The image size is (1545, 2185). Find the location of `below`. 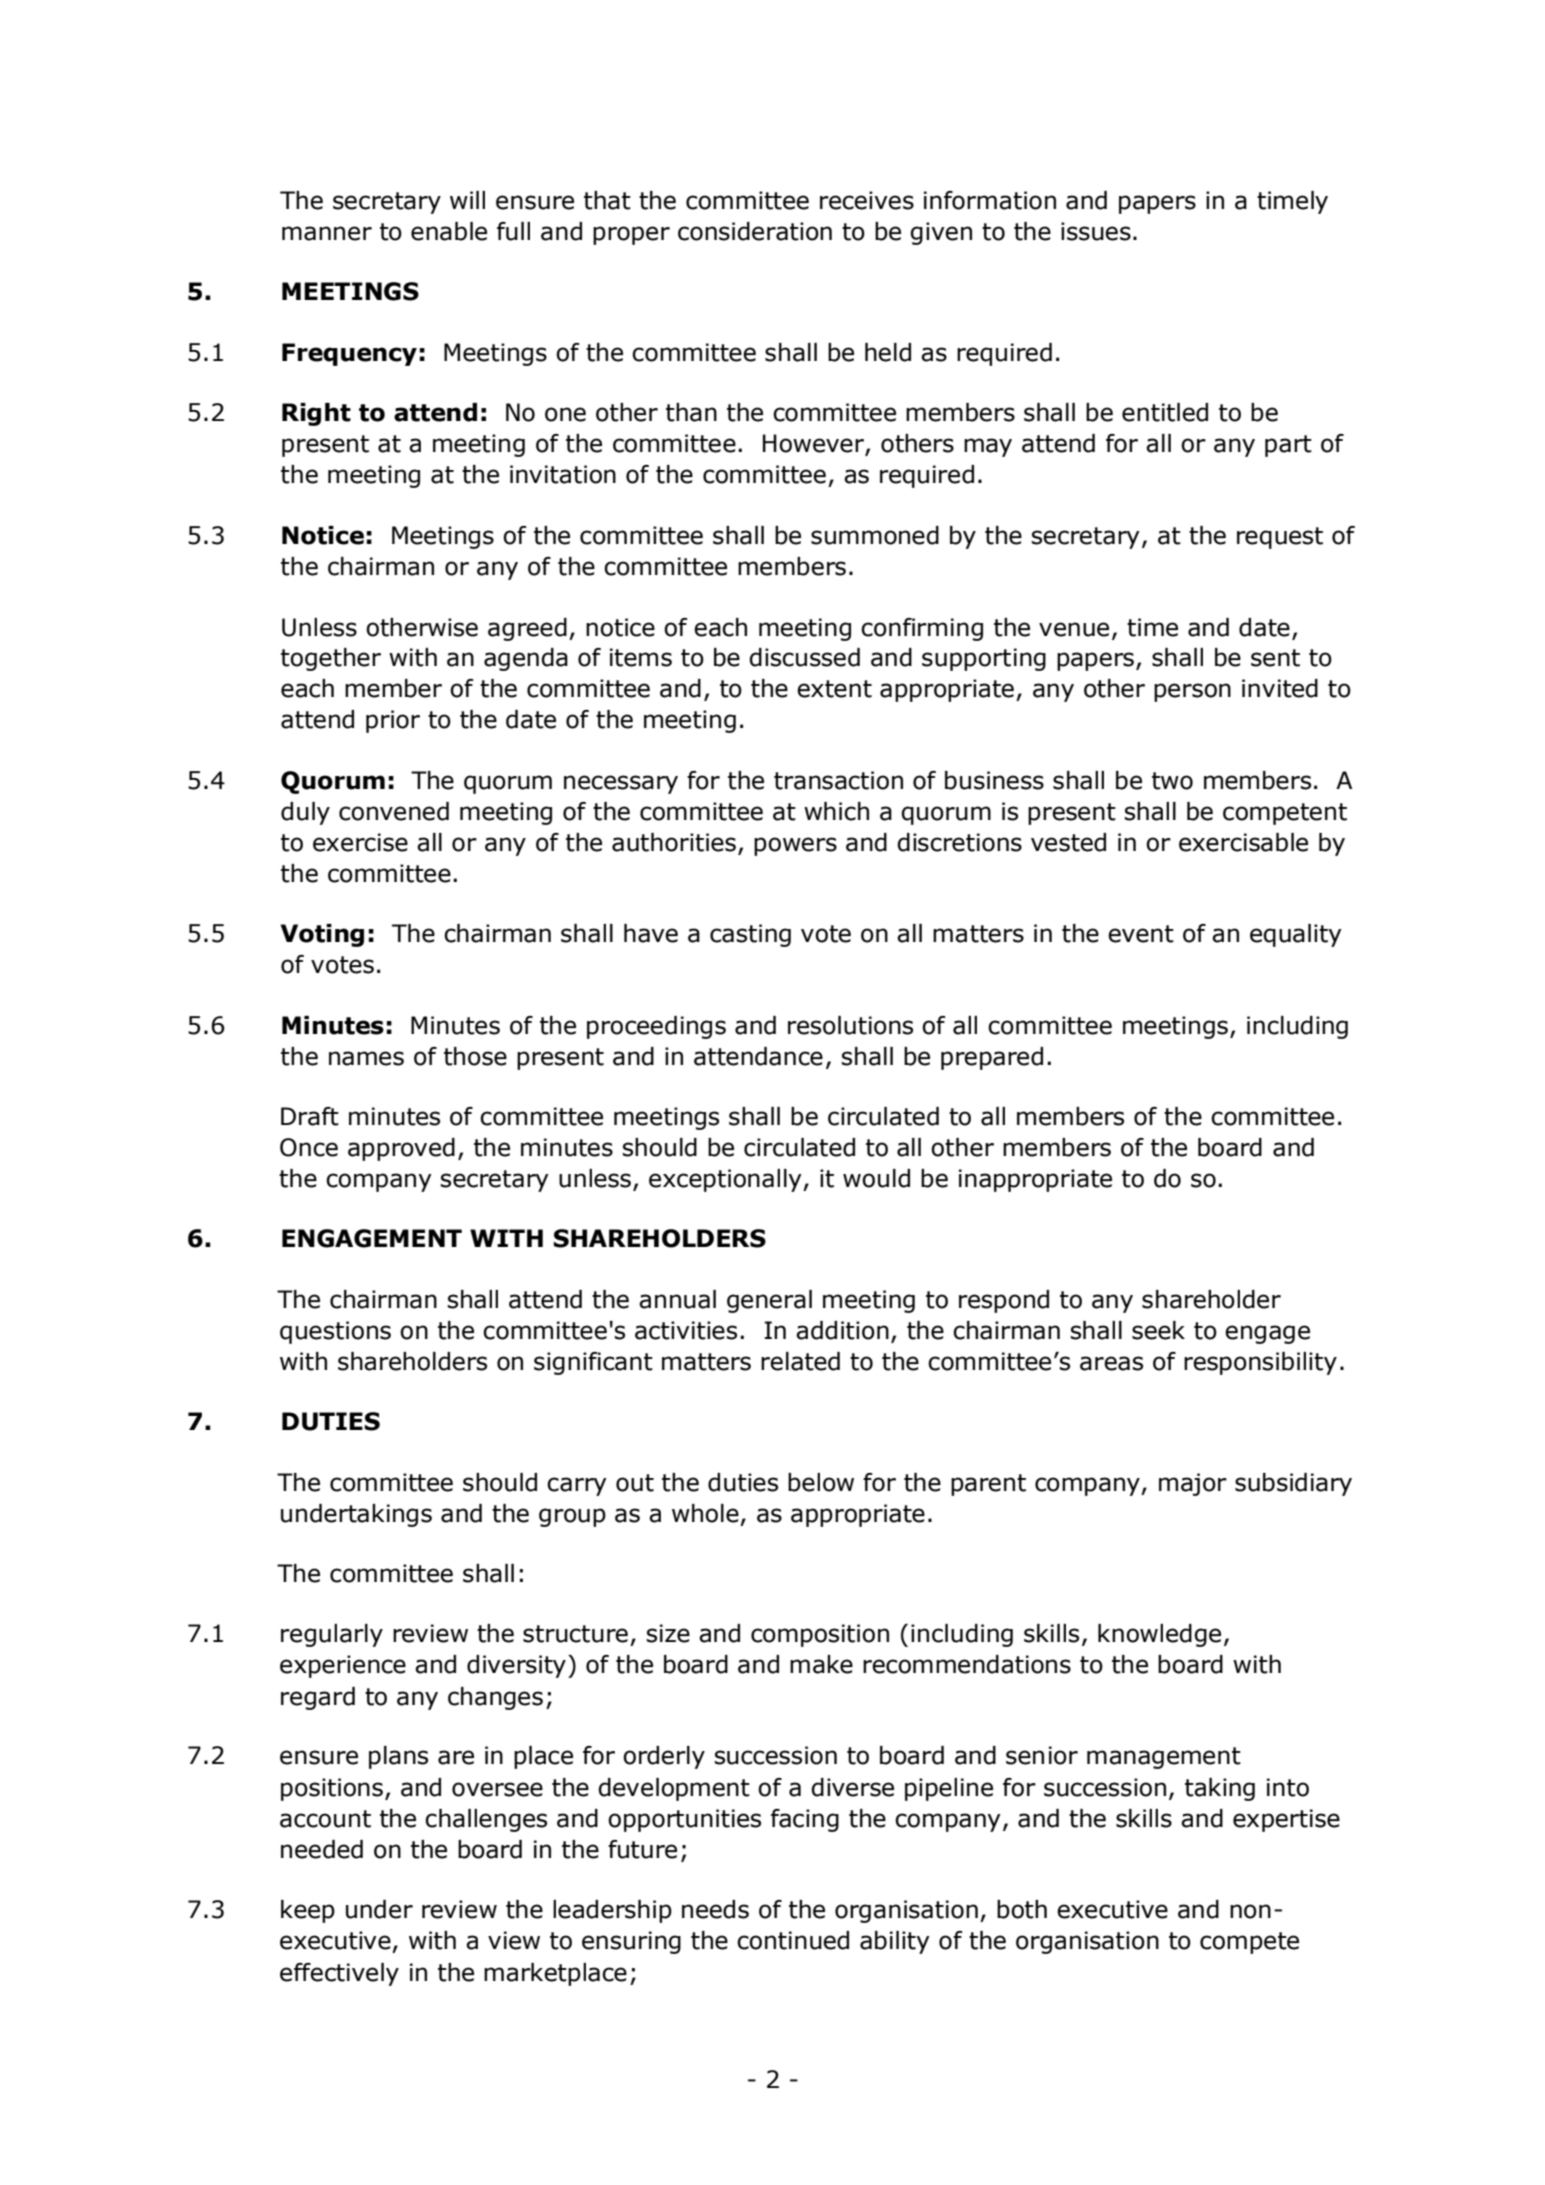

below is located at coordinates (821, 1482).
